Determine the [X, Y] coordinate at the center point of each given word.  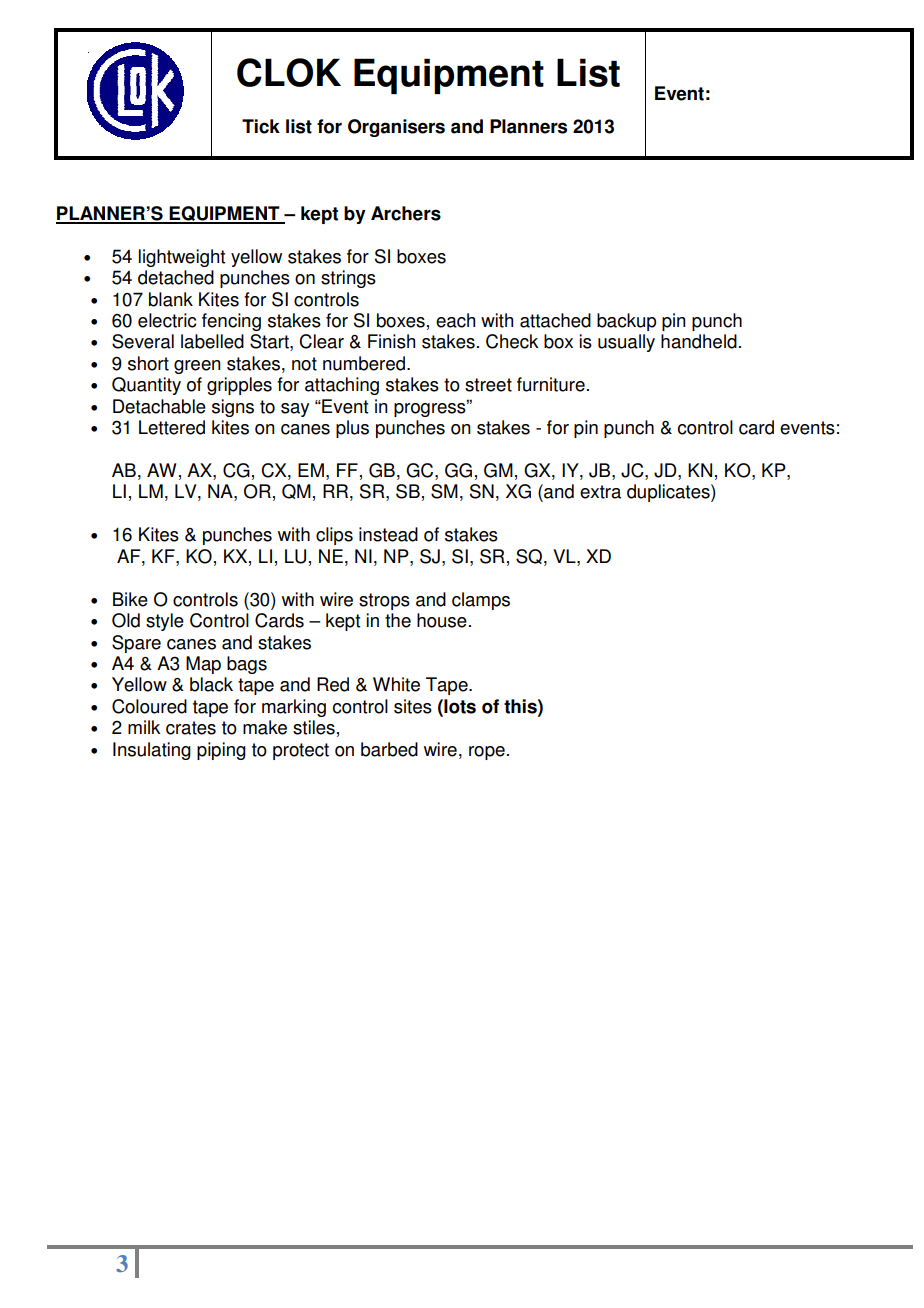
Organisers [396, 128]
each [455, 320]
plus [352, 429]
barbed [389, 749]
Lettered [172, 427]
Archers [406, 213]
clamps [481, 601]
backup [626, 322]
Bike [130, 599]
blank [171, 299]
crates [191, 728]
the [398, 620]
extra [600, 492]
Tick [261, 126]
